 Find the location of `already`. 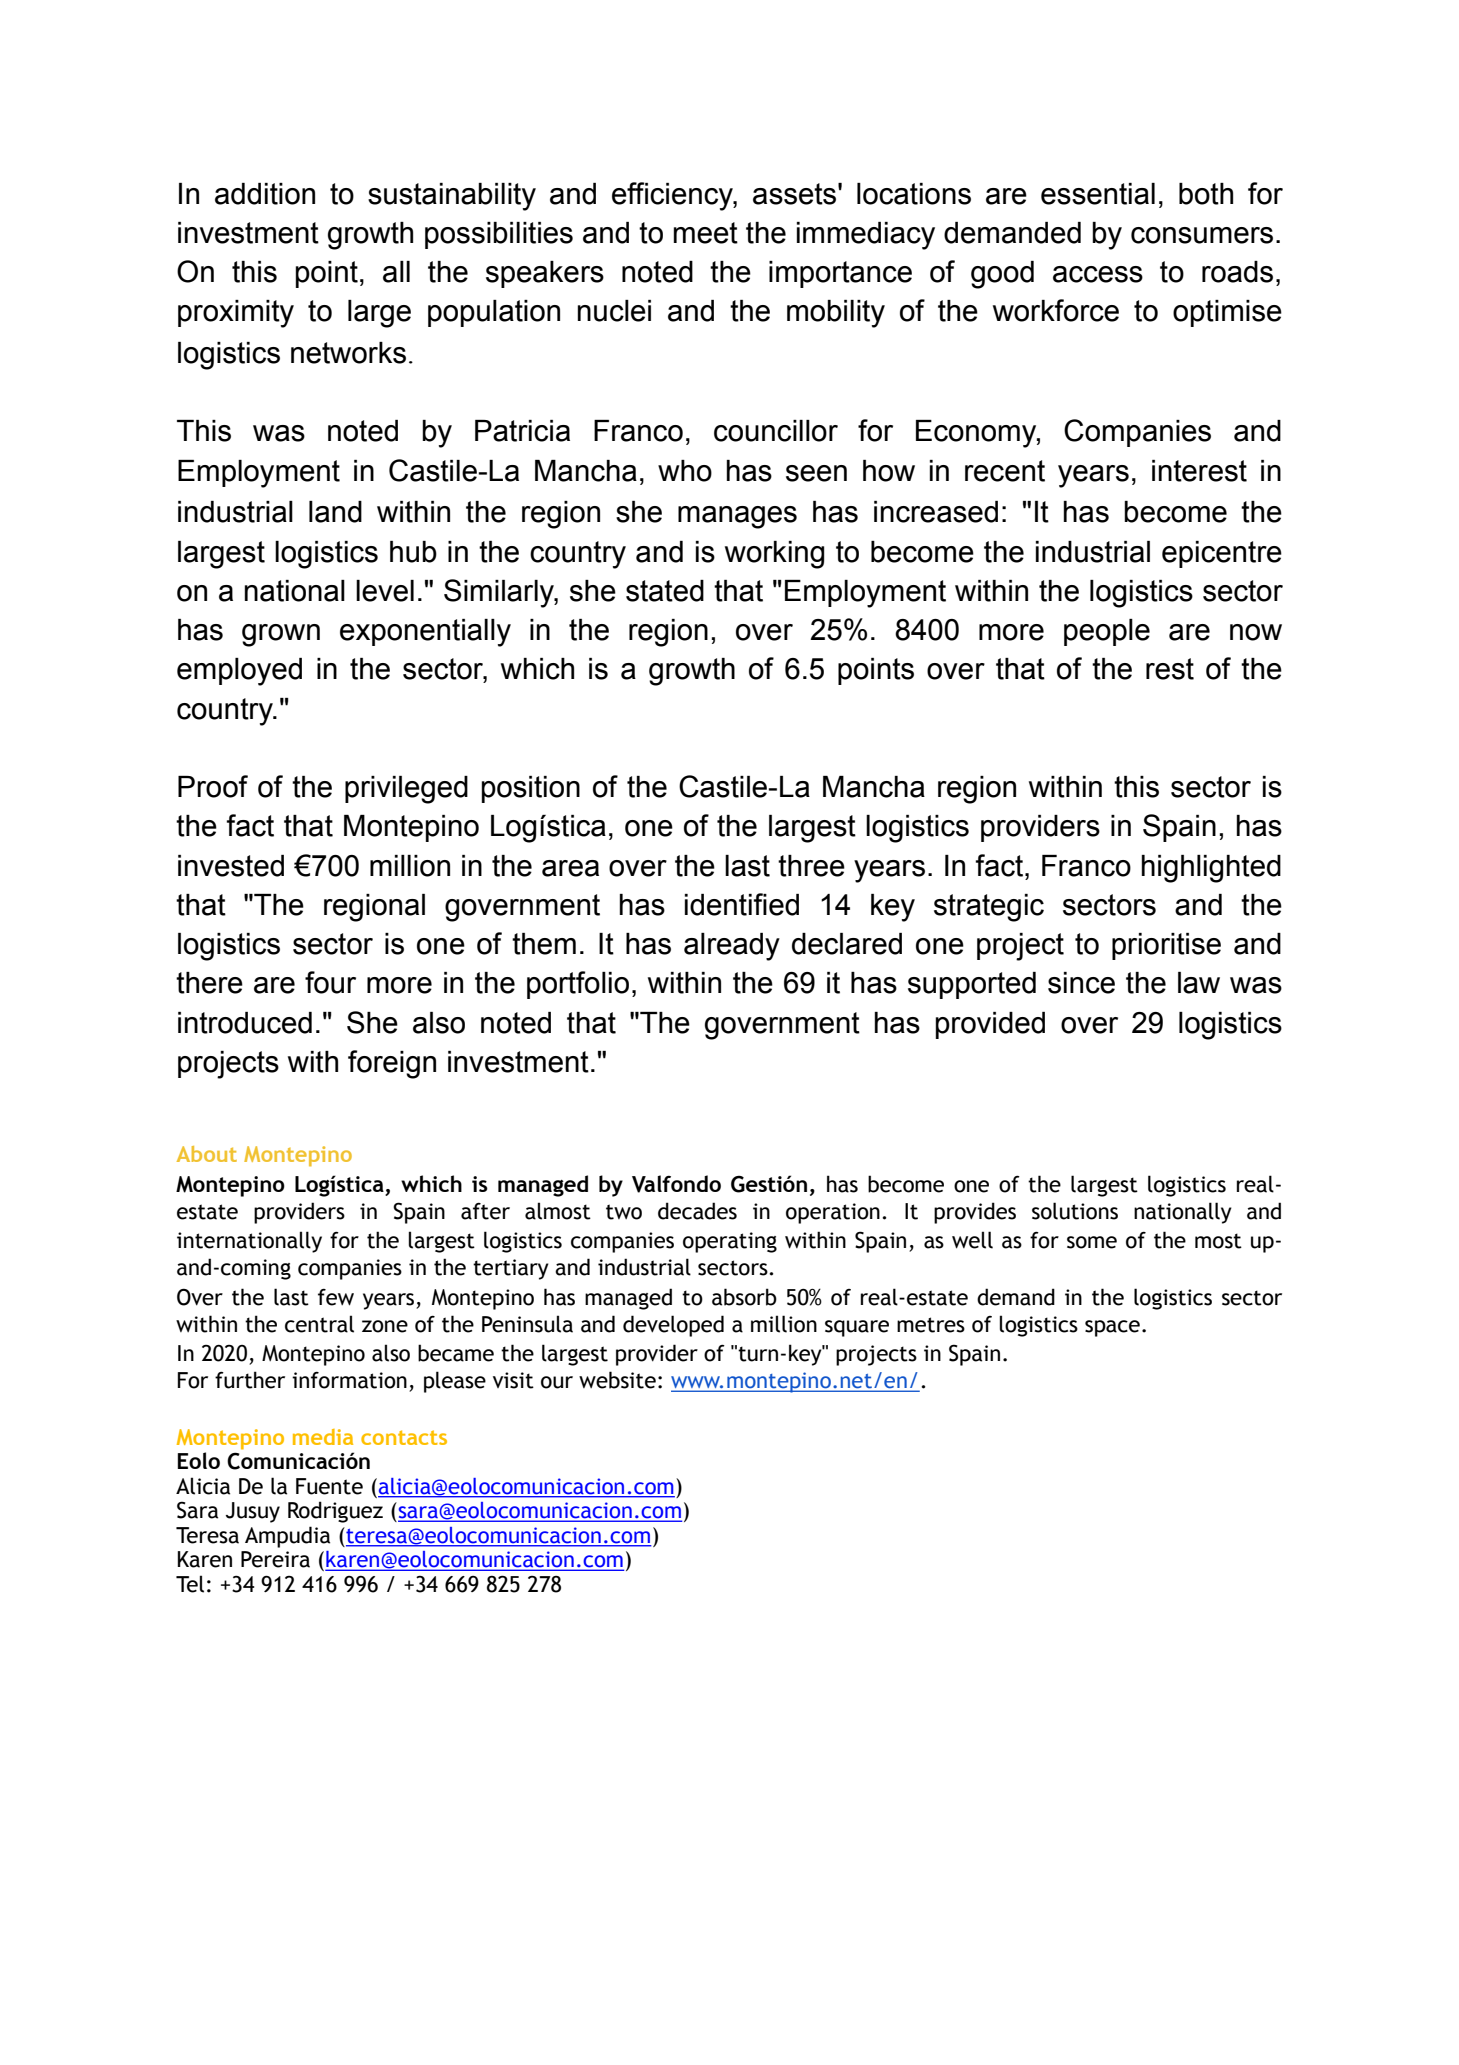

already is located at coordinates (732, 947).
